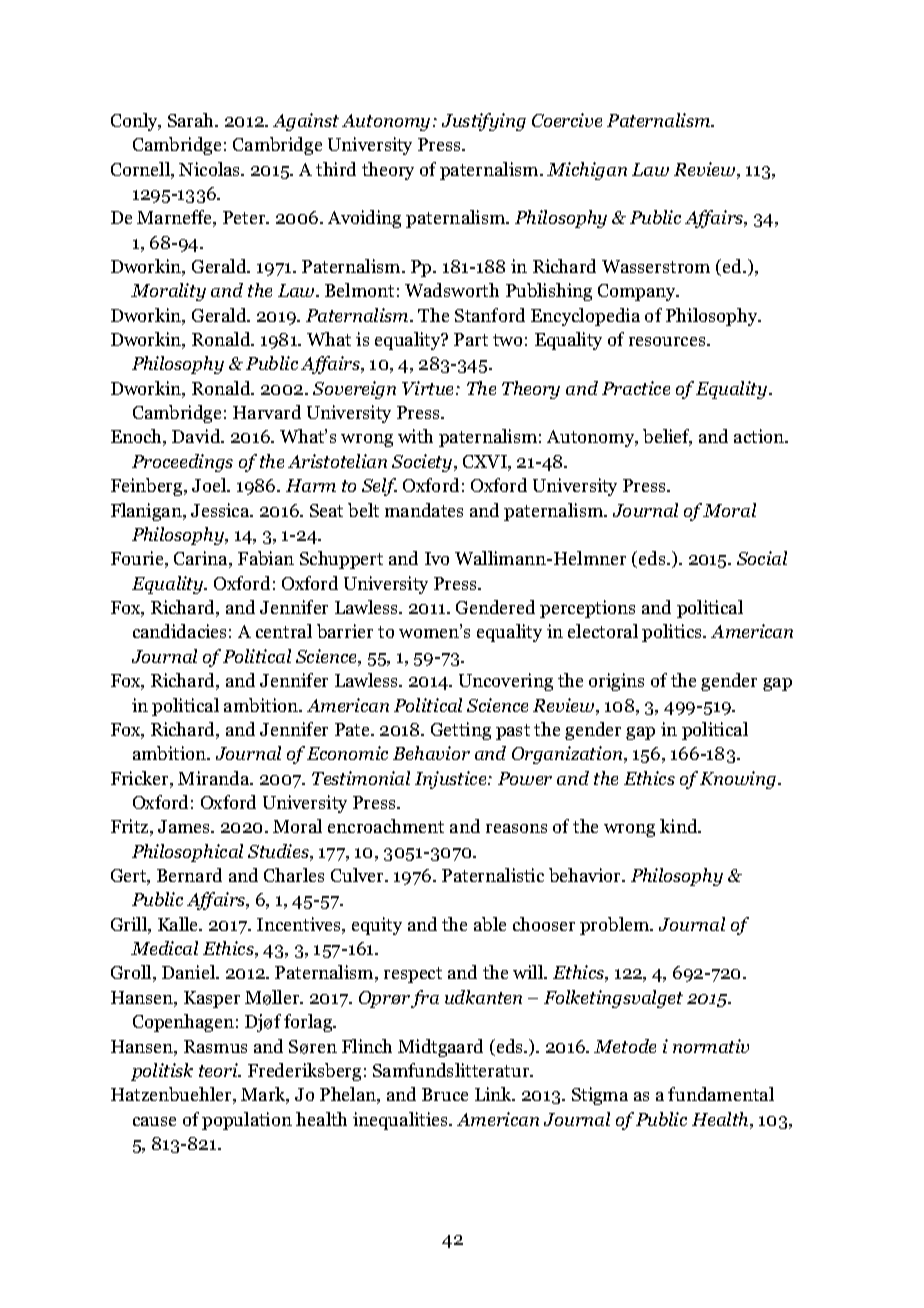  What do you see at coordinates (423, 463) in the document?
I see `Society` at bounding box center [423, 463].
